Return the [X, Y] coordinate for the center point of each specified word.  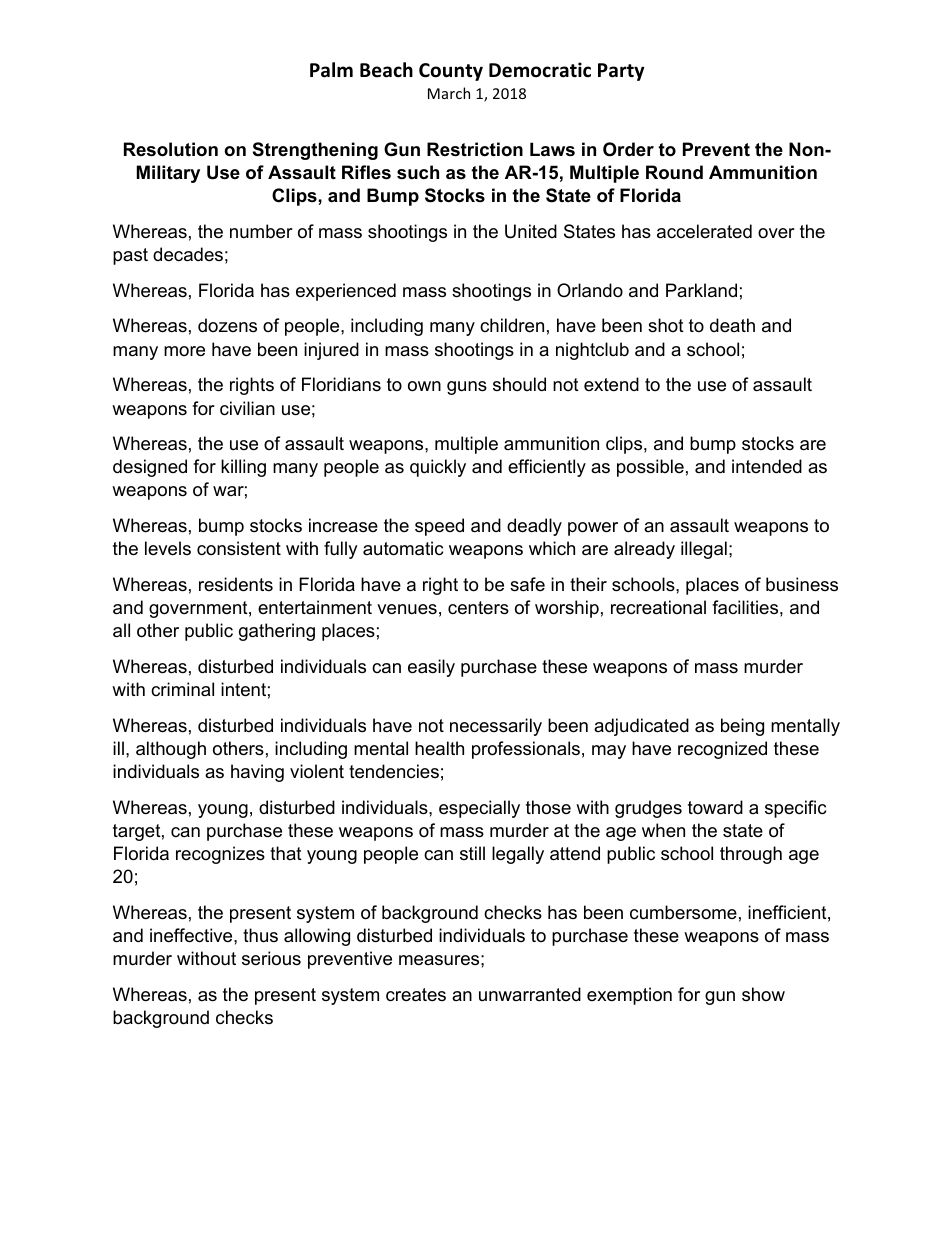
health [439, 748]
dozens [227, 325]
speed [439, 527]
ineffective [192, 935]
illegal [704, 550]
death [732, 325]
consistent [239, 548]
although [171, 750]
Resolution [171, 149]
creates [416, 995]
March [449, 93]
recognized [722, 750]
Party [621, 72]
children [512, 325]
